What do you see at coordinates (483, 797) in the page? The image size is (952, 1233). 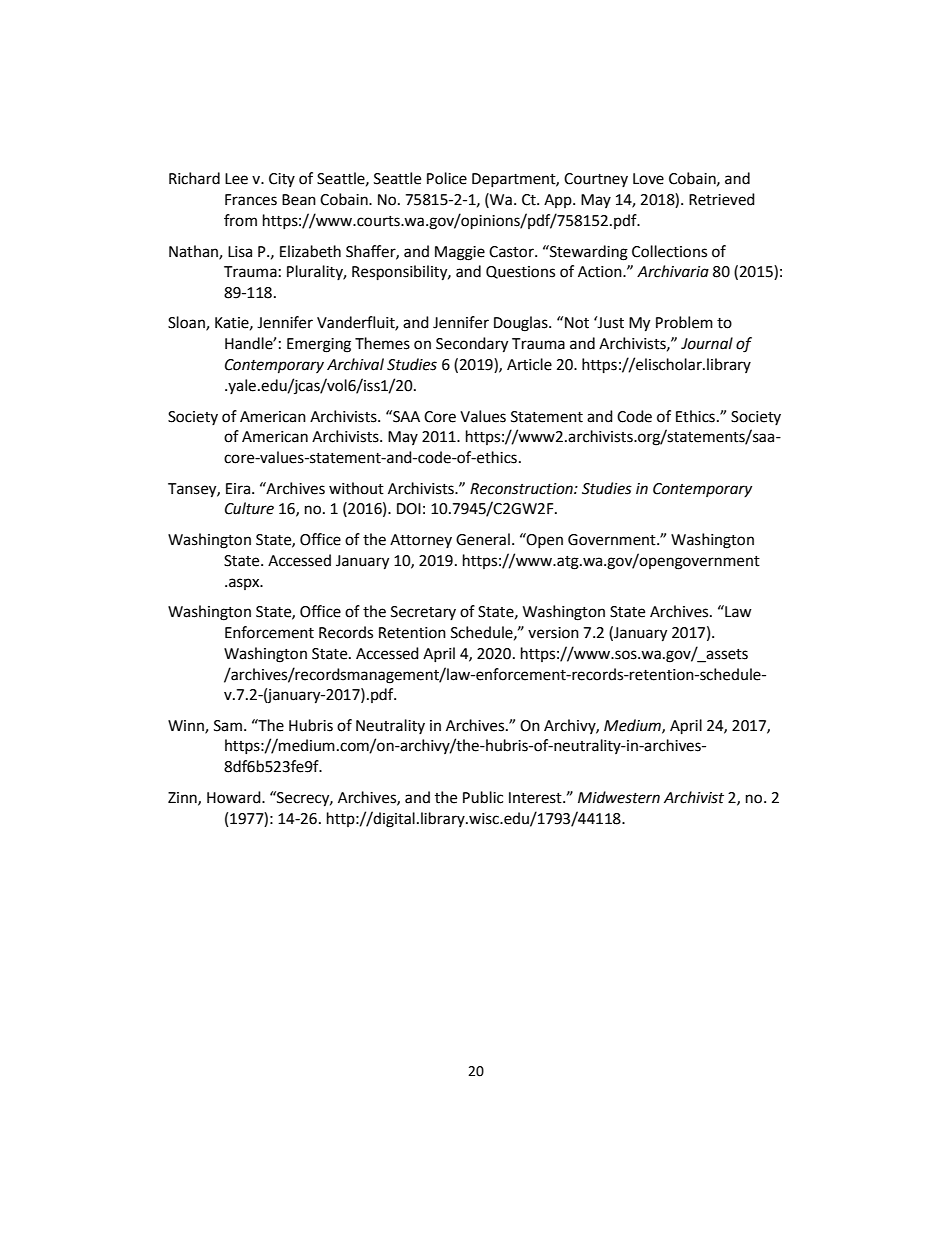 I see `Public` at bounding box center [483, 797].
